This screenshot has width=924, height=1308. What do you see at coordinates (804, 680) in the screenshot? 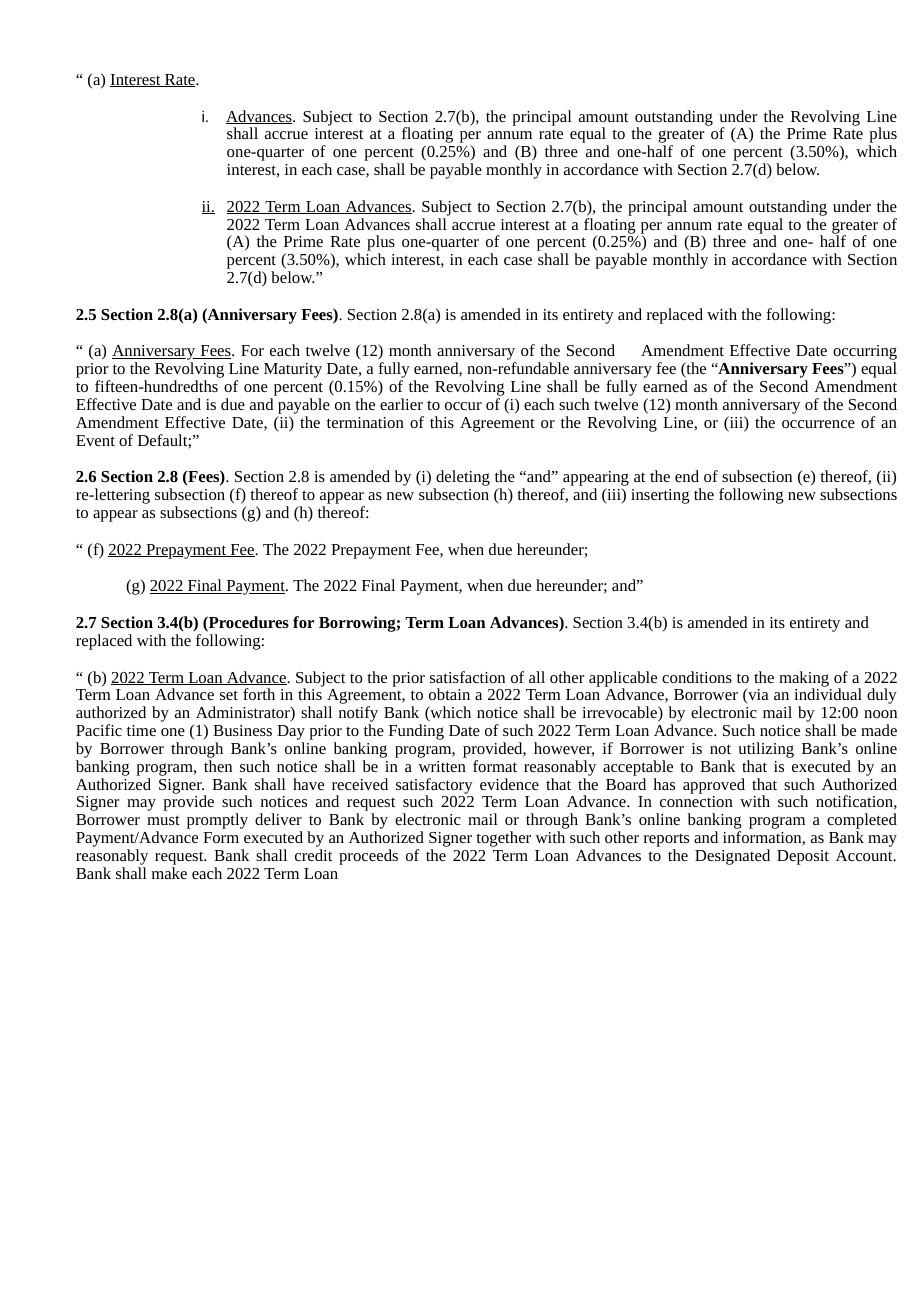
I see `making` at bounding box center [804, 680].
